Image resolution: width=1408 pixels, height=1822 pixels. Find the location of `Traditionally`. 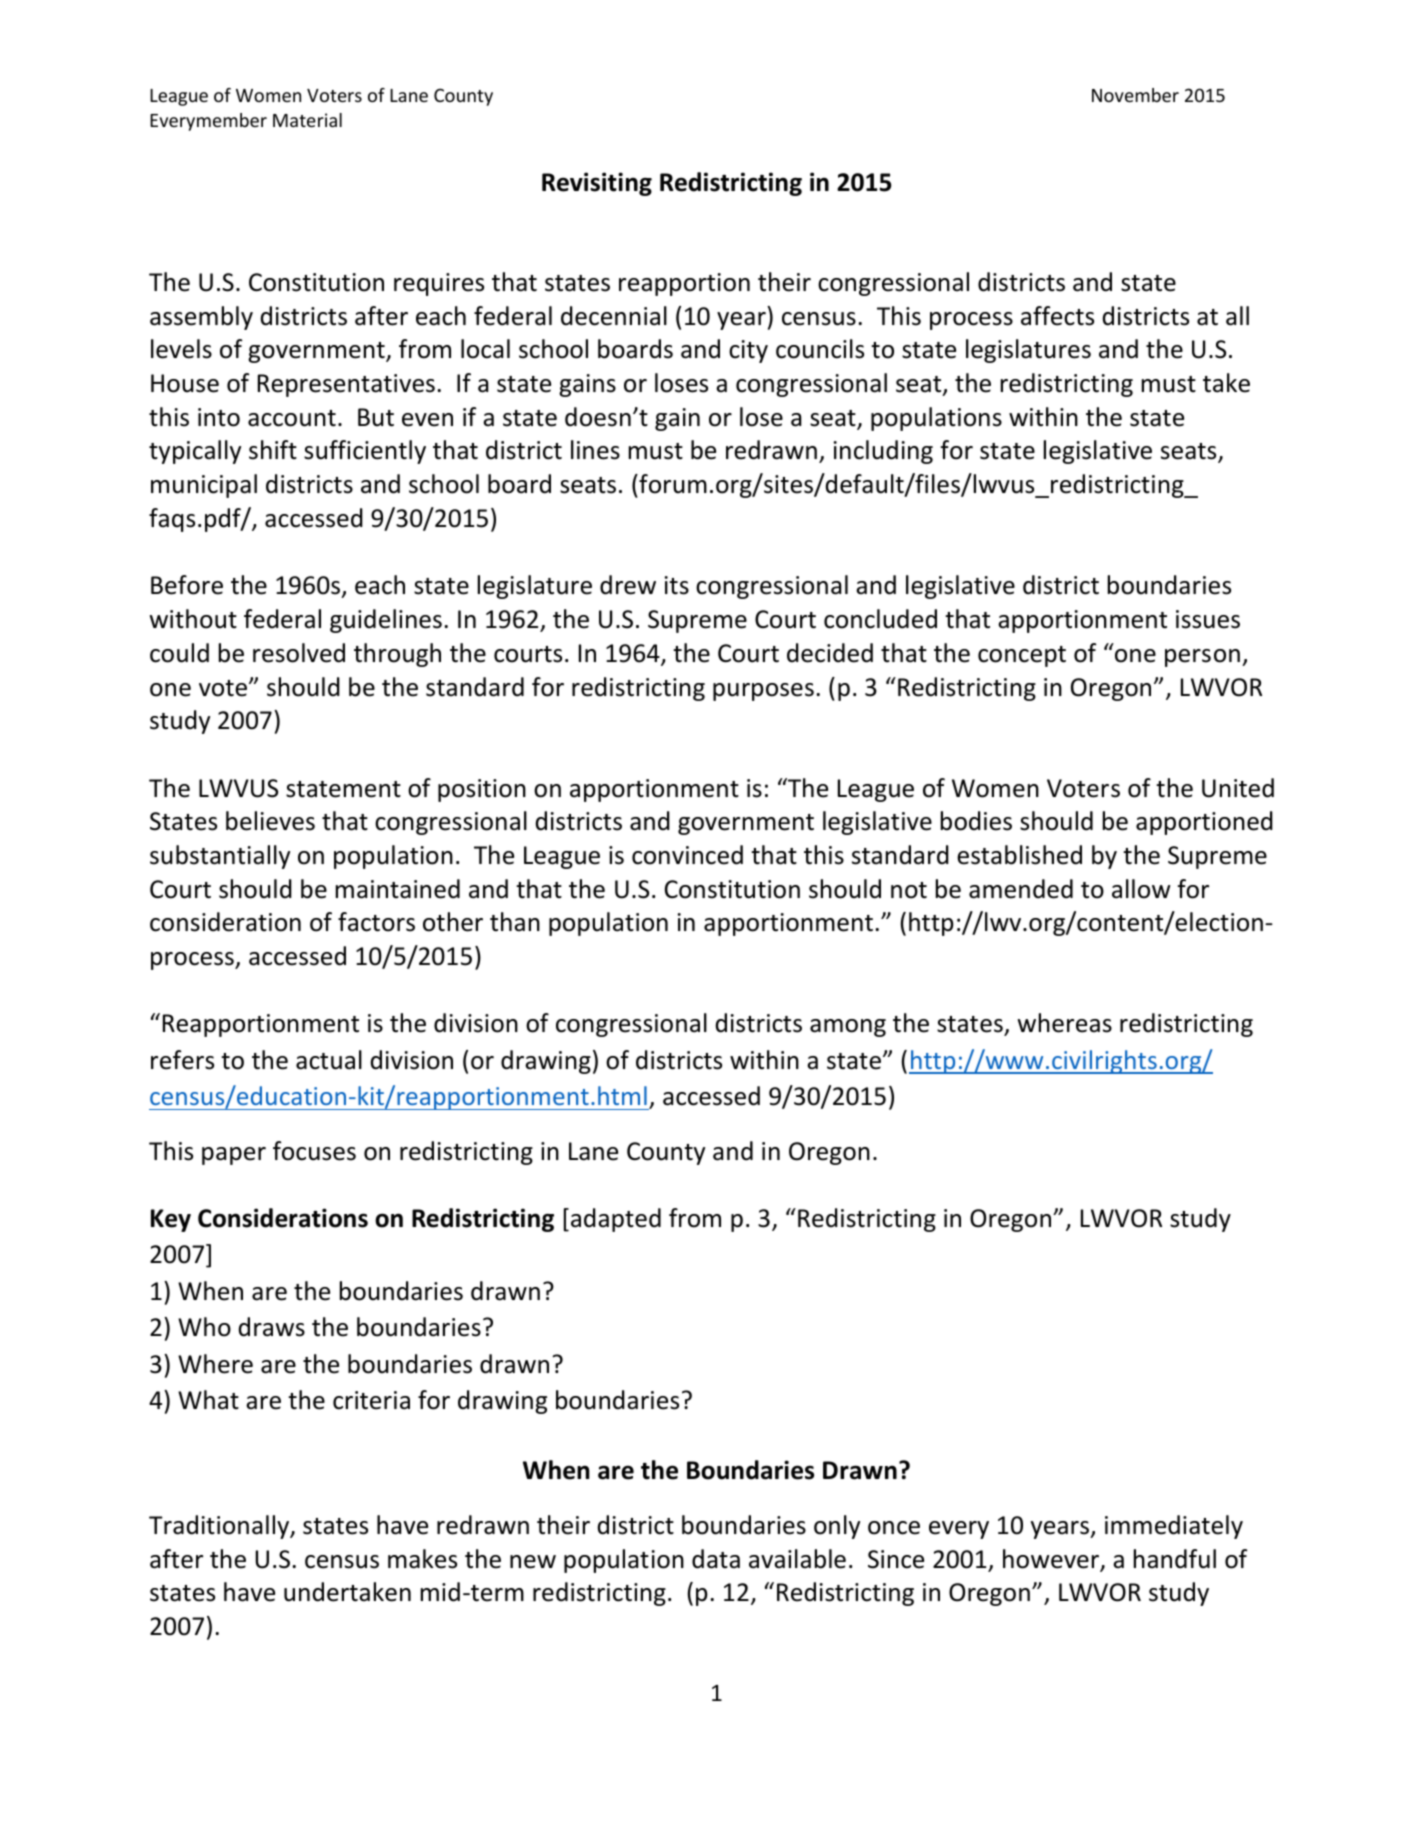

Traditionally is located at coordinates (220, 1527).
